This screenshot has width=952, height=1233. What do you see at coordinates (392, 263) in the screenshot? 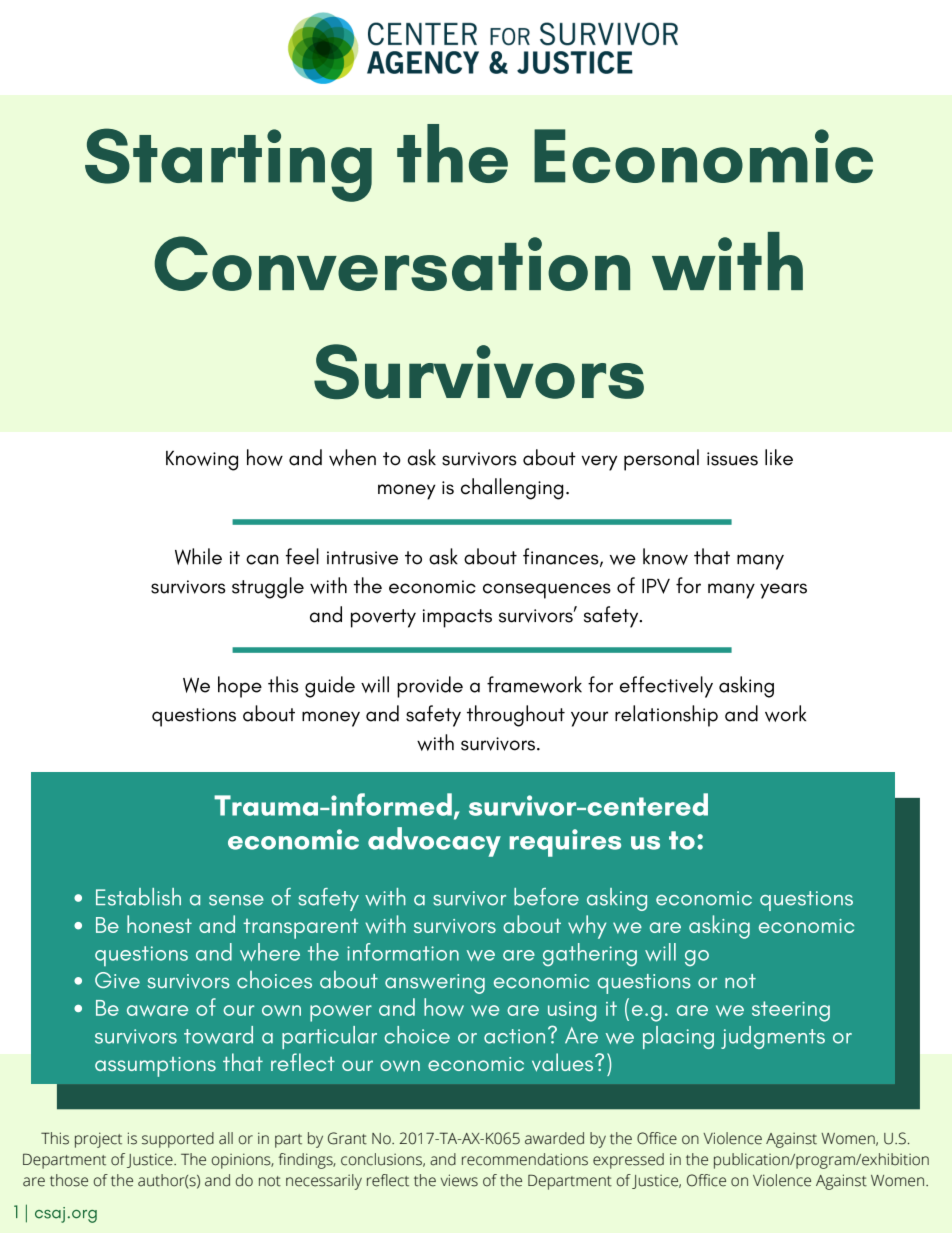
I see `Conversation` at bounding box center [392, 263].
